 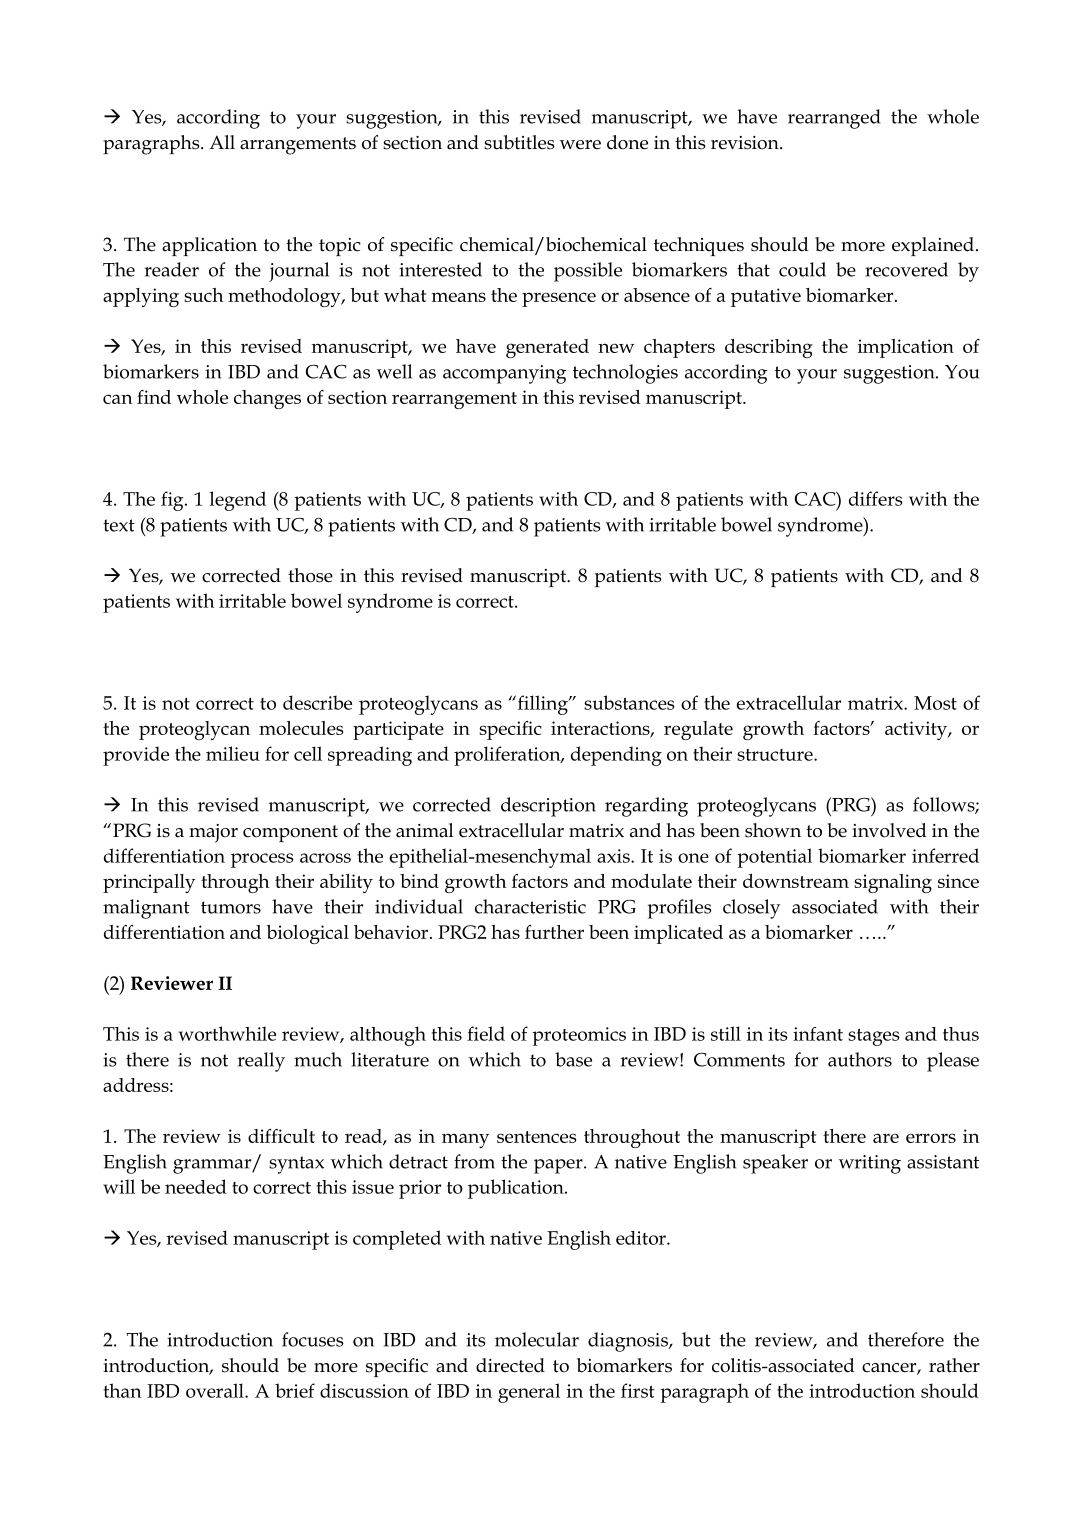 What do you see at coordinates (238, 501) in the image?
I see `legend` at bounding box center [238, 501].
